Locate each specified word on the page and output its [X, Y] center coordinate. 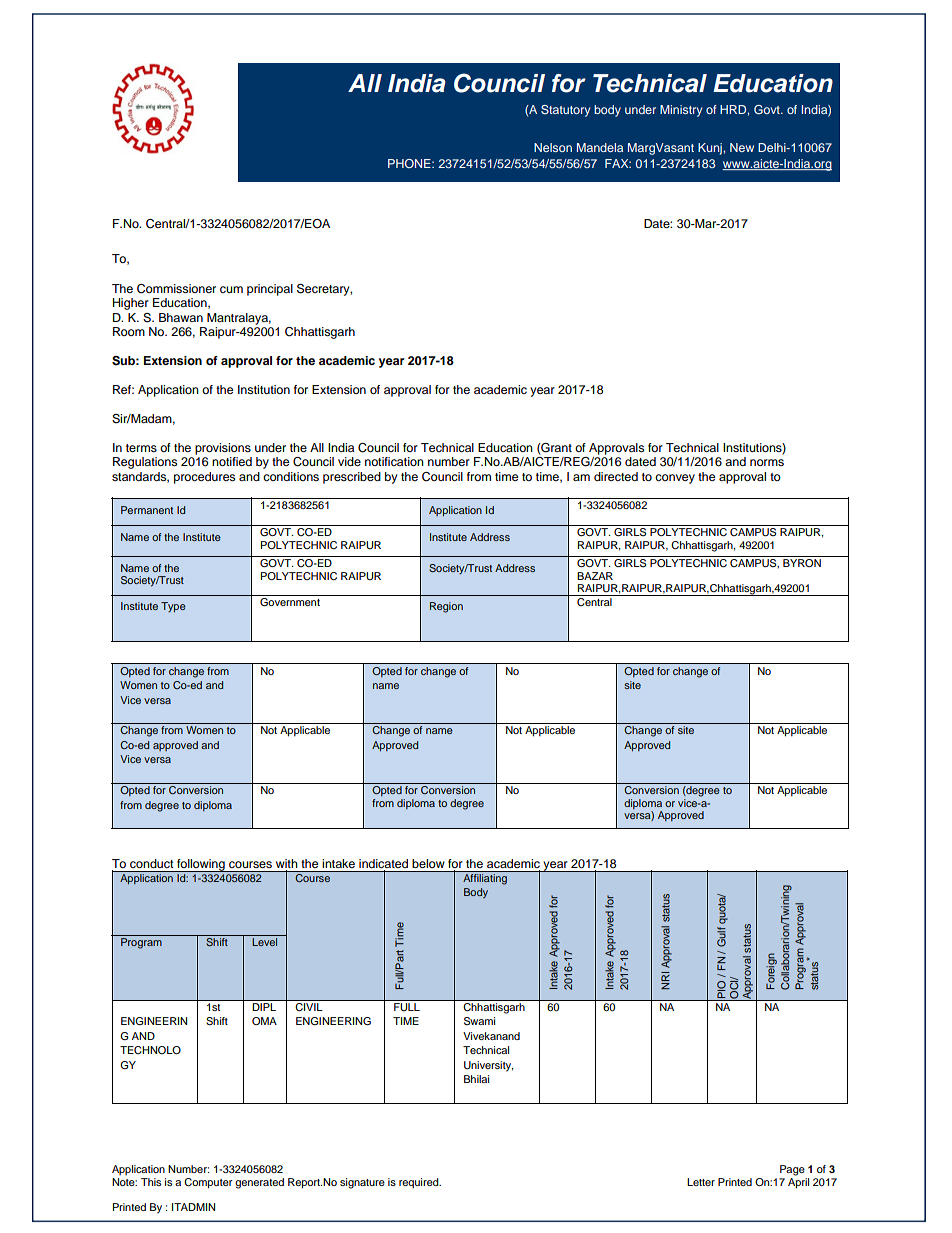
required [420, 1183]
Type [173, 607]
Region [446, 607]
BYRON [802, 563]
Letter [701, 1182]
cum [231, 289]
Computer [208, 1183]
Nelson [553, 147]
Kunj [711, 149]
